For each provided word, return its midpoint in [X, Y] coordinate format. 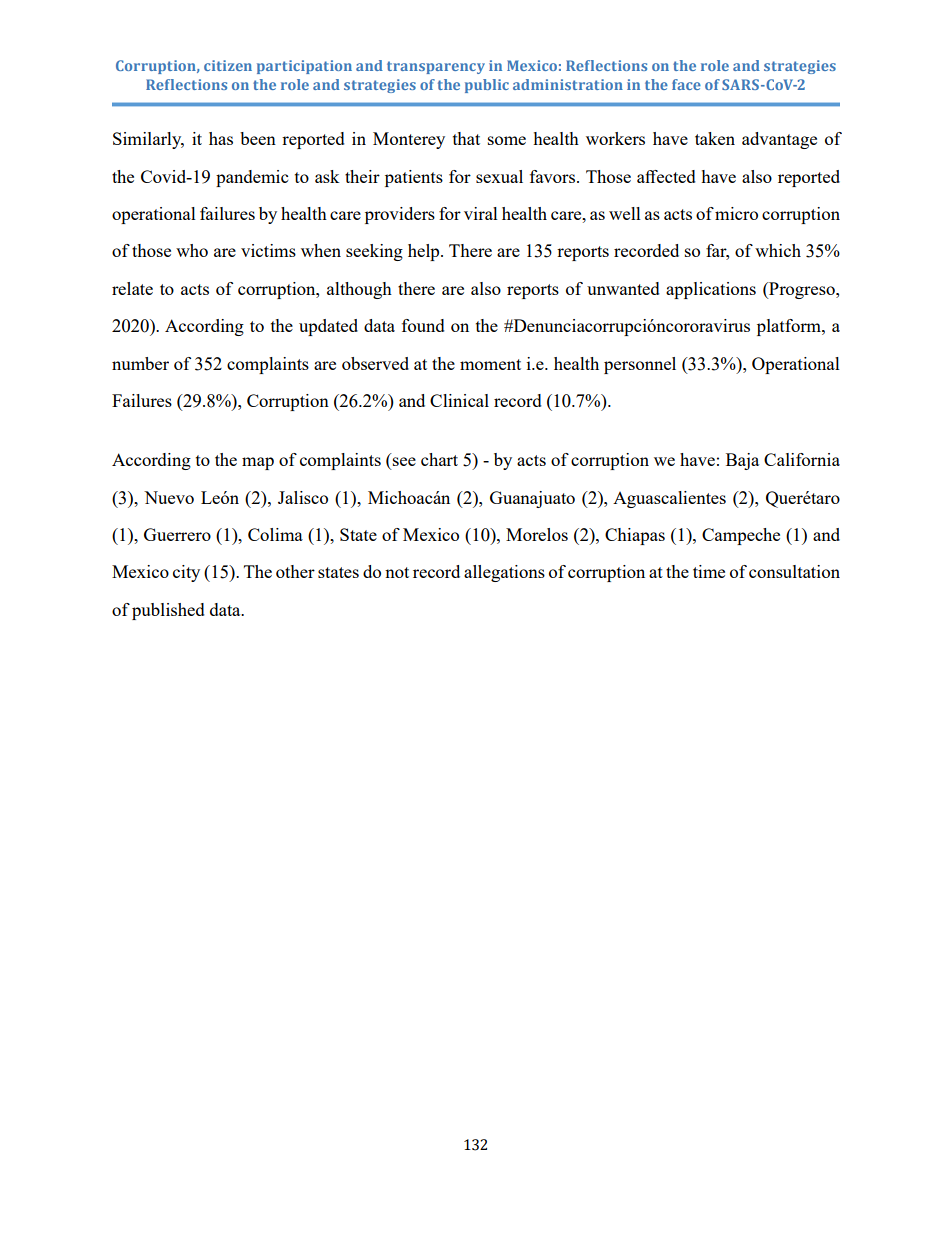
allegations [504, 573]
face [686, 84]
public [487, 86]
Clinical [459, 400]
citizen [228, 65]
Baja [742, 461]
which [778, 250]
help [425, 252]
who [192, 250]
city [186, 573]
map [258, 463]
